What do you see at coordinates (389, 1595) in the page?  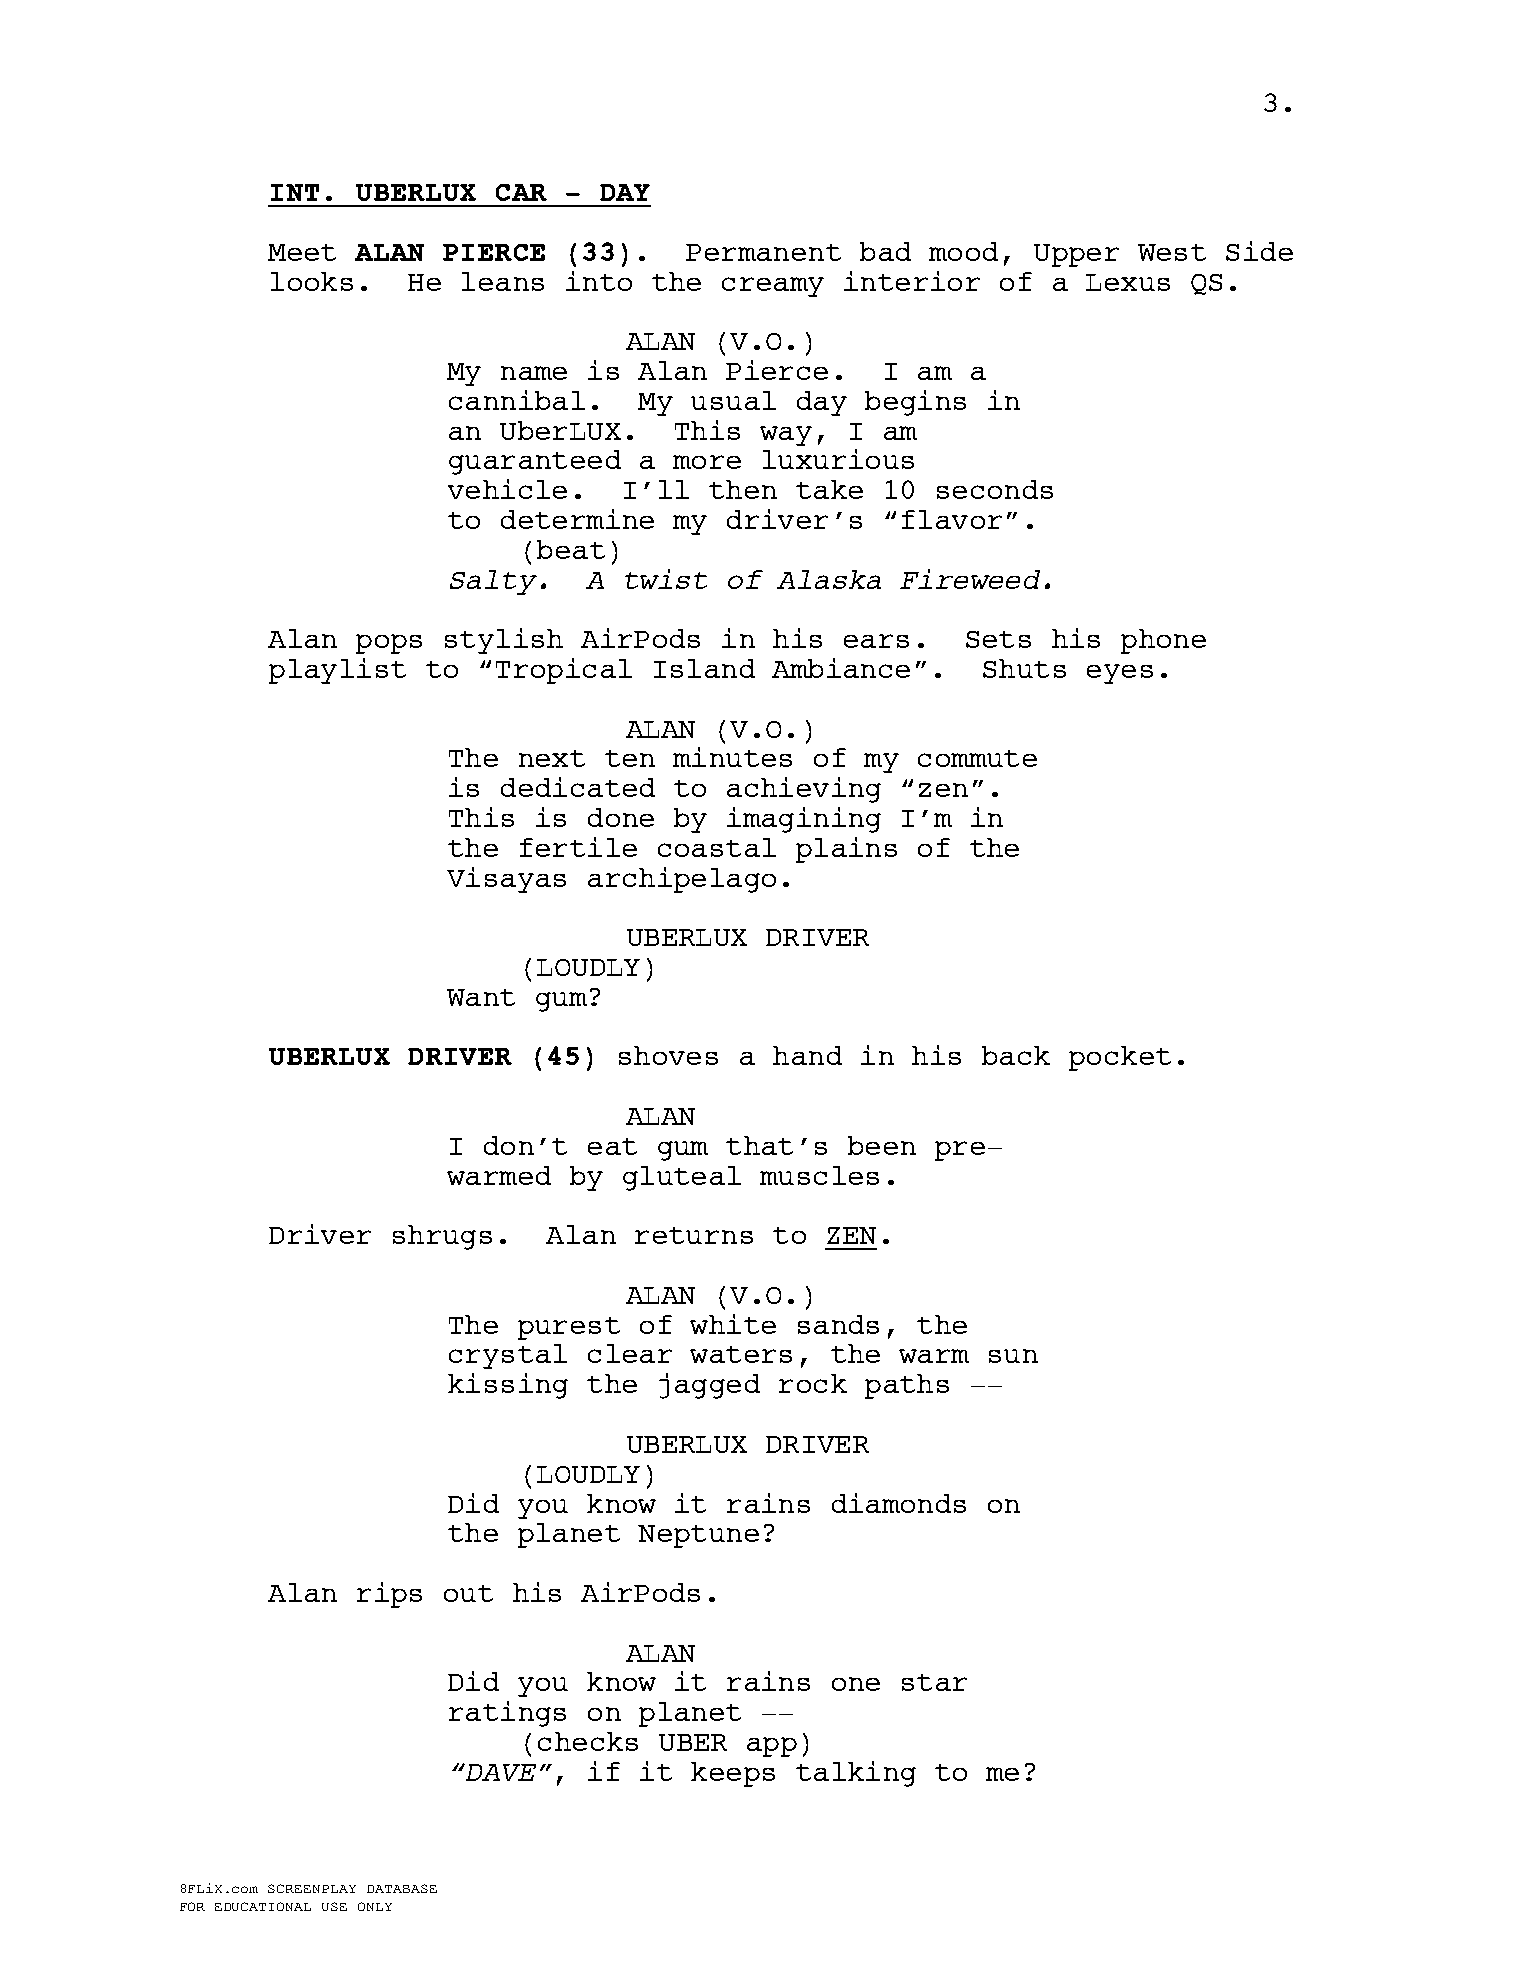 I see `rips` at bounding box center [389, 1595].
